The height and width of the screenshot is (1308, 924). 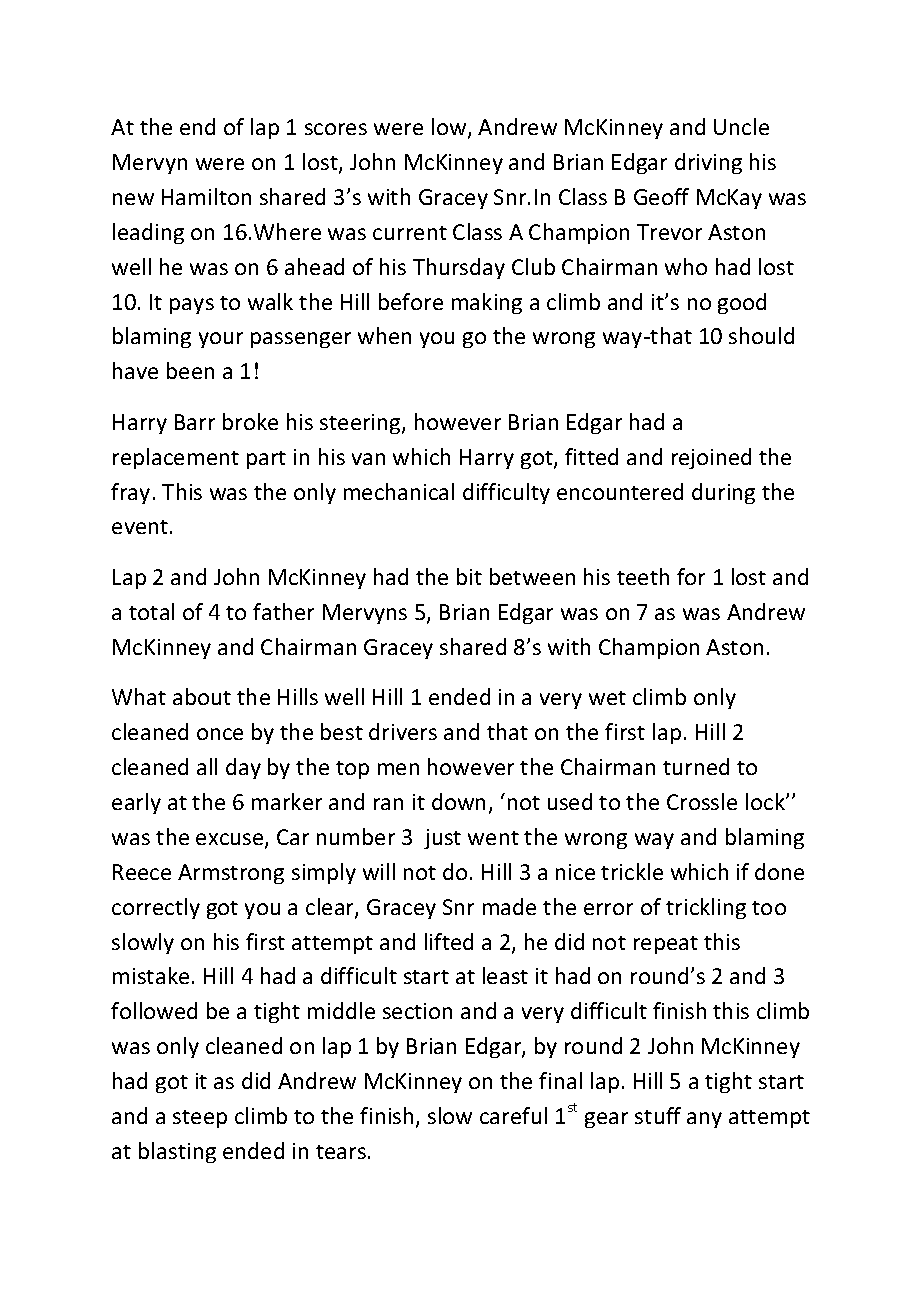 What do you see at coordinates (200, 1119) in the screenshot?
I see `steep` at bounding box center [200, 1119].
